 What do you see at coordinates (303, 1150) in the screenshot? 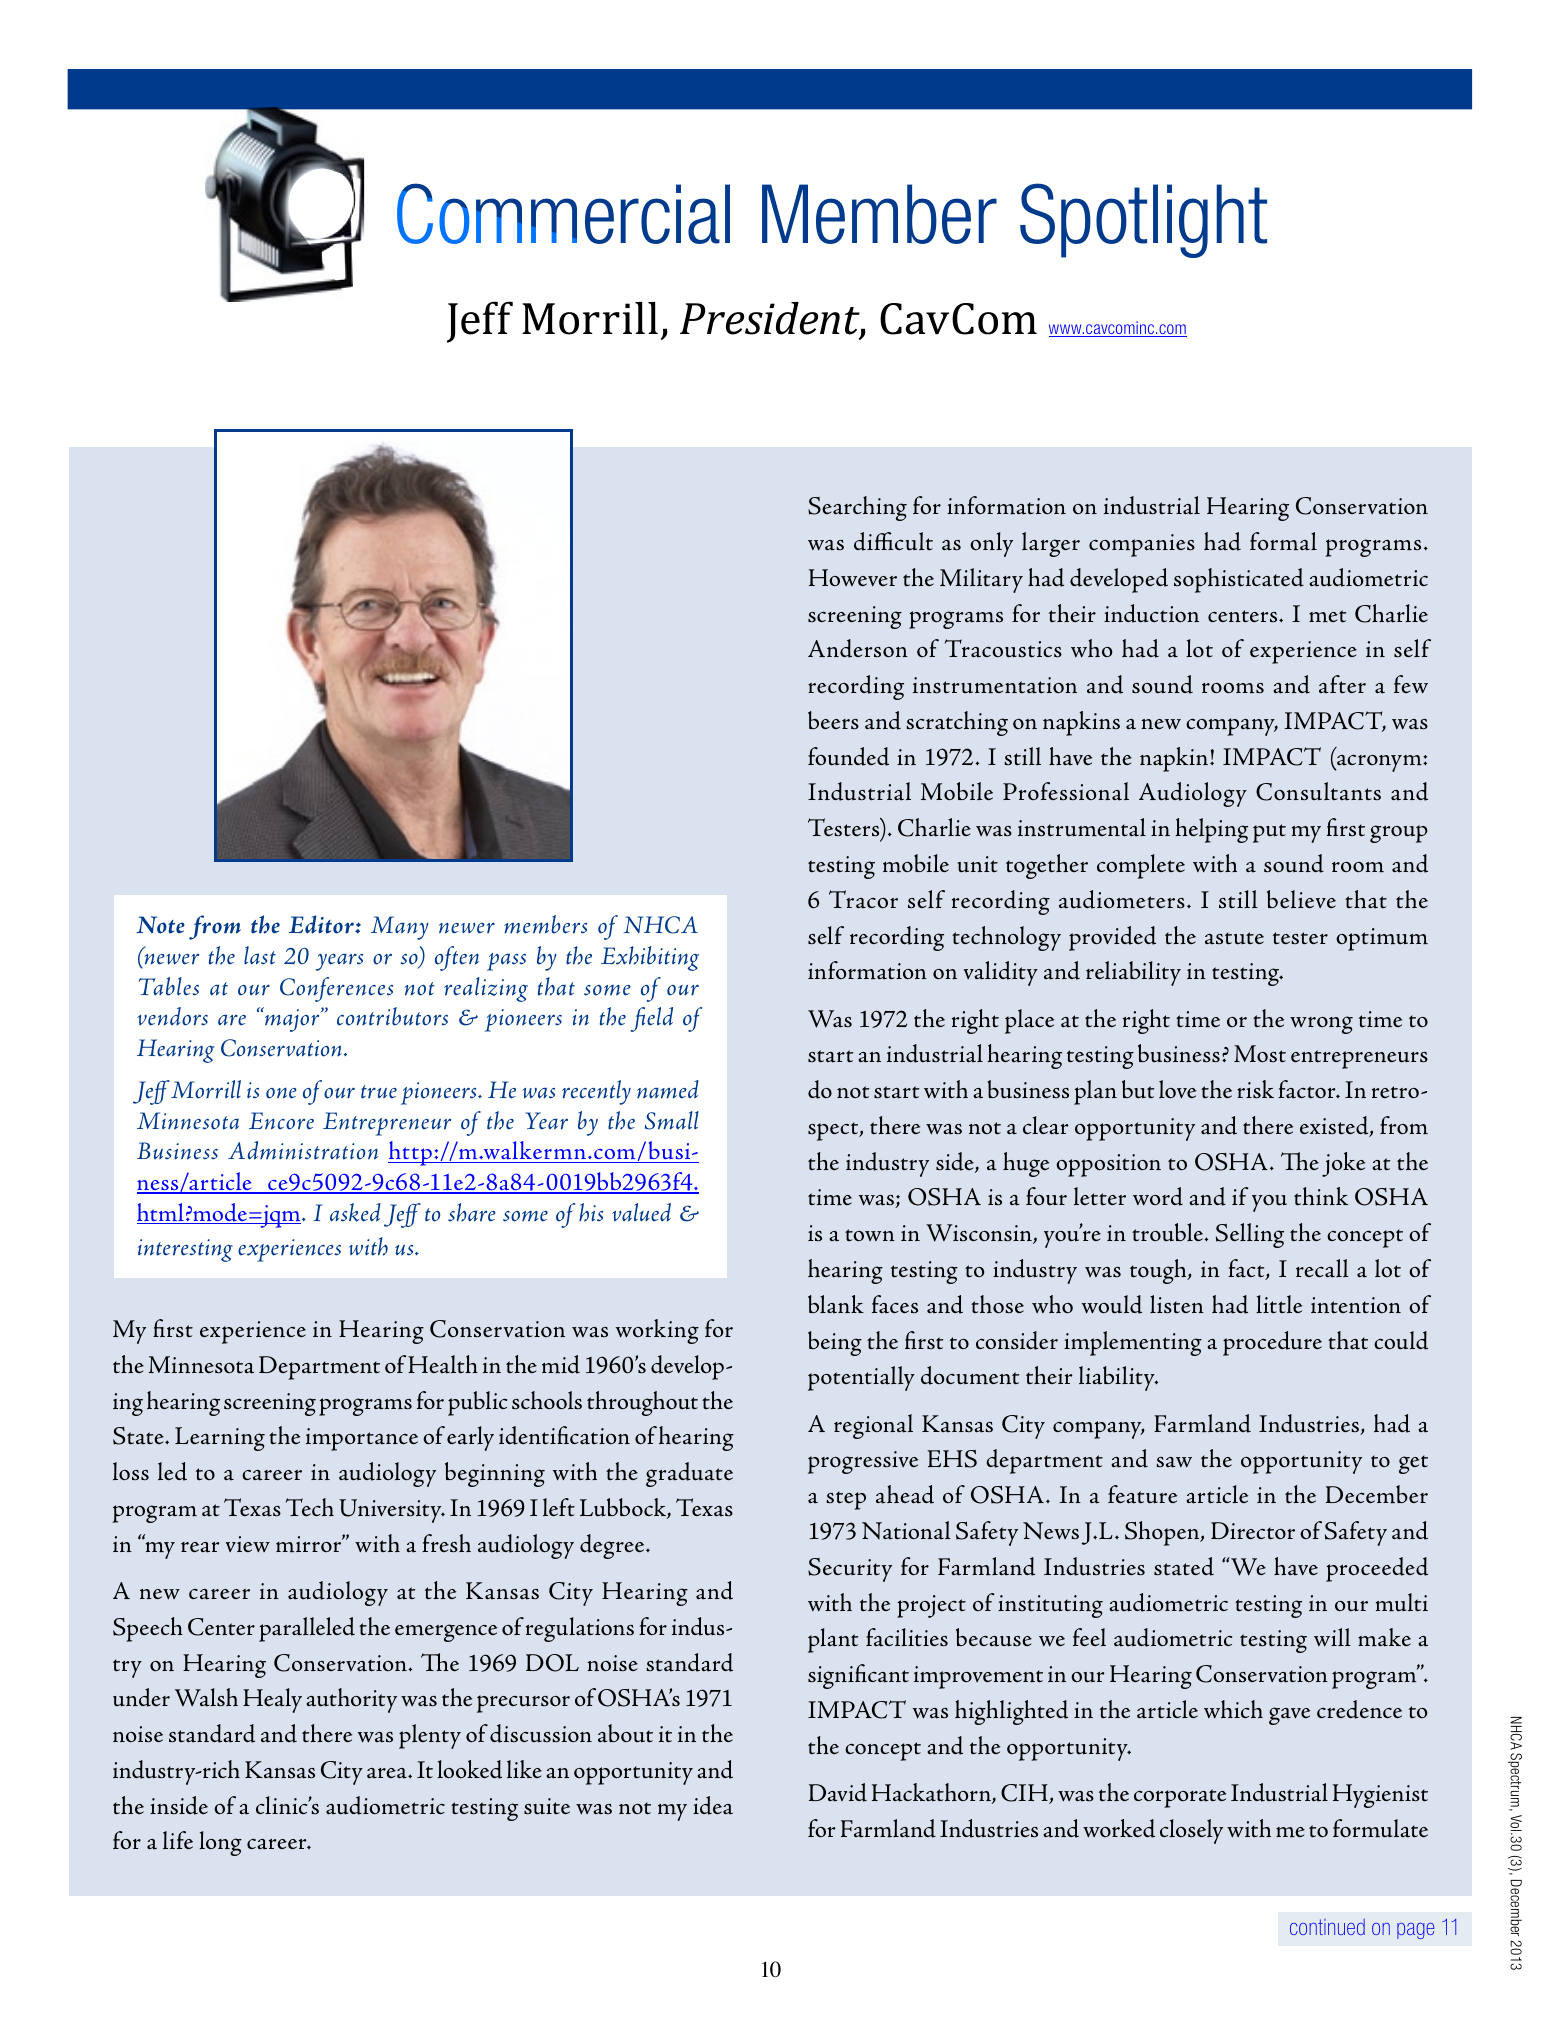
I see `Administration` at bounding box center [303, 1150].
